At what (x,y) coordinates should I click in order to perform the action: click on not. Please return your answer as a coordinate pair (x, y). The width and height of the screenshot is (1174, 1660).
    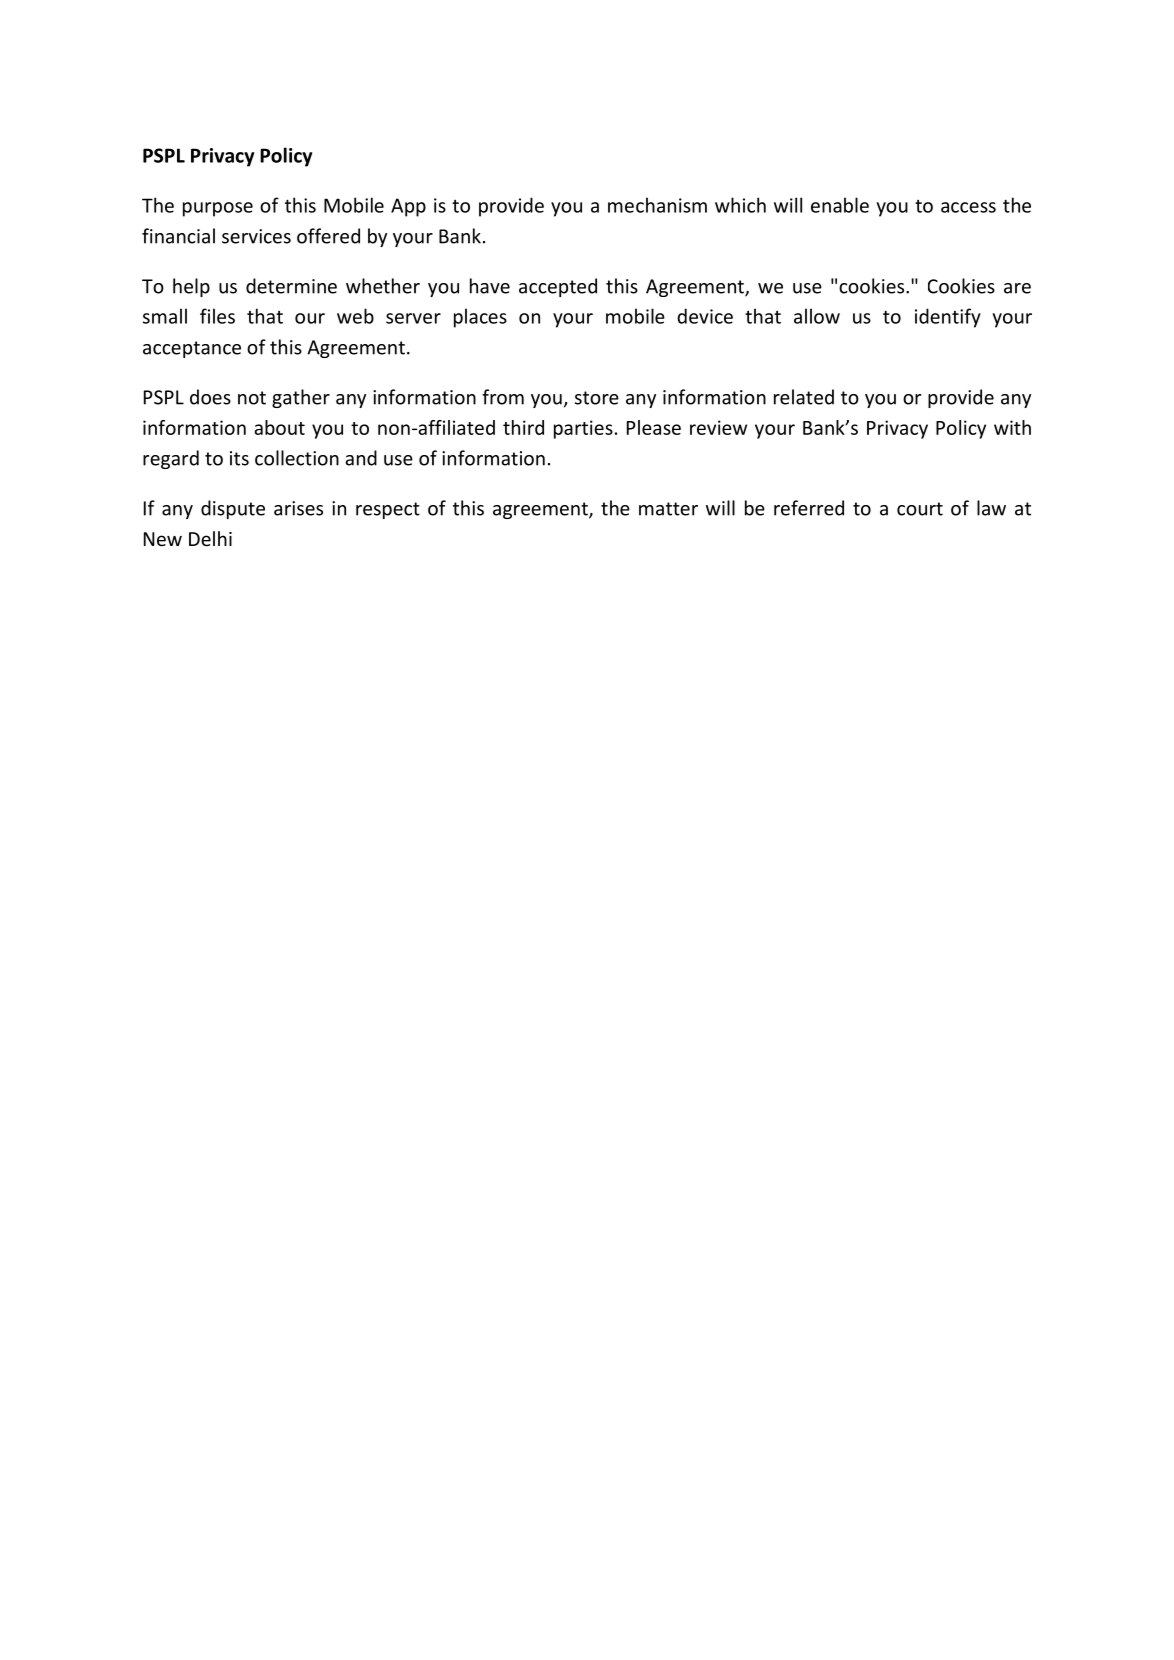
    Looking at the image, I should click on (252, 398).
